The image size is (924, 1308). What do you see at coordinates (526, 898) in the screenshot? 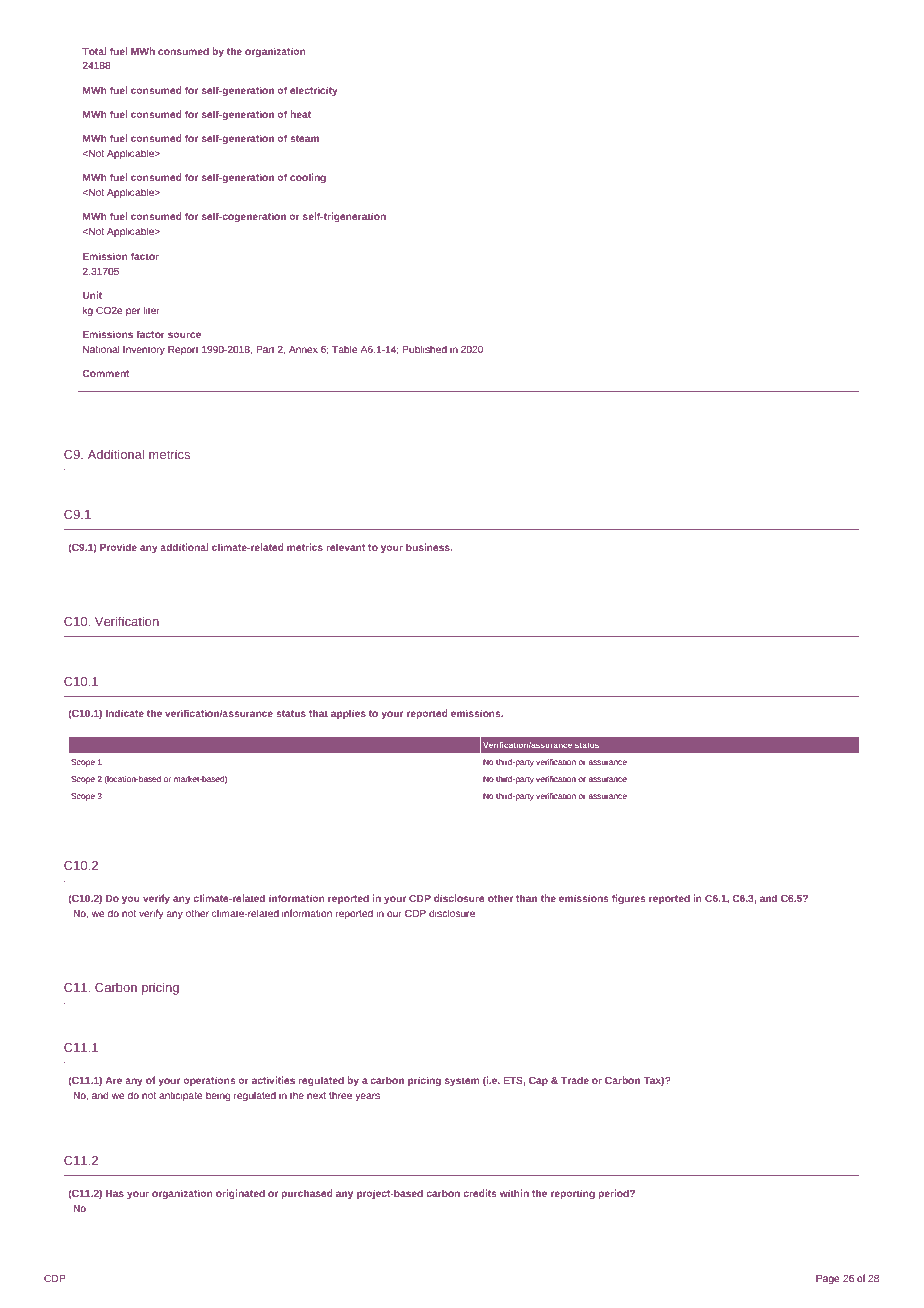
I see `than` at bounding box center [526, 898].
